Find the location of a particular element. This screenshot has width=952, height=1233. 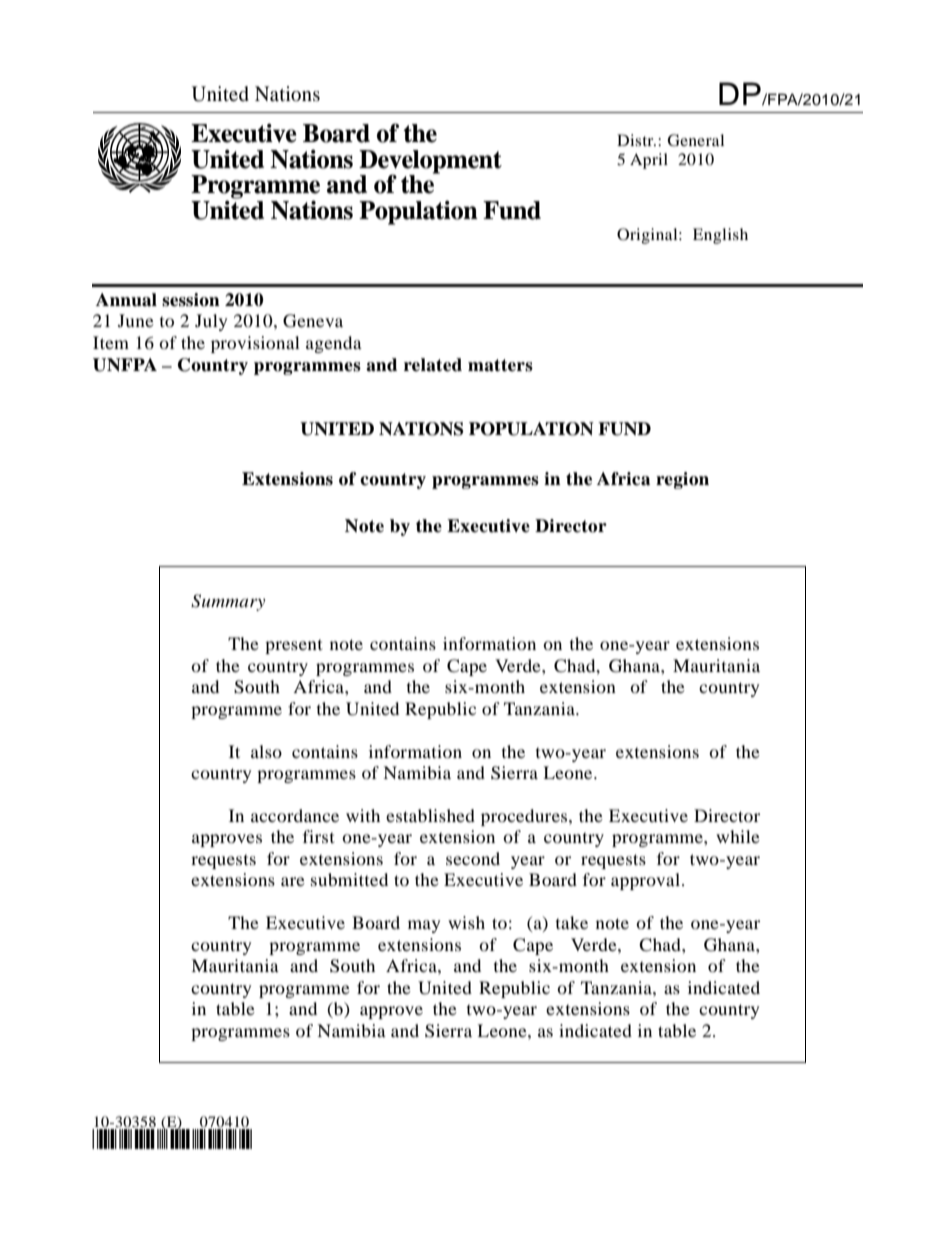

related is located at coordinates (433, 365).
